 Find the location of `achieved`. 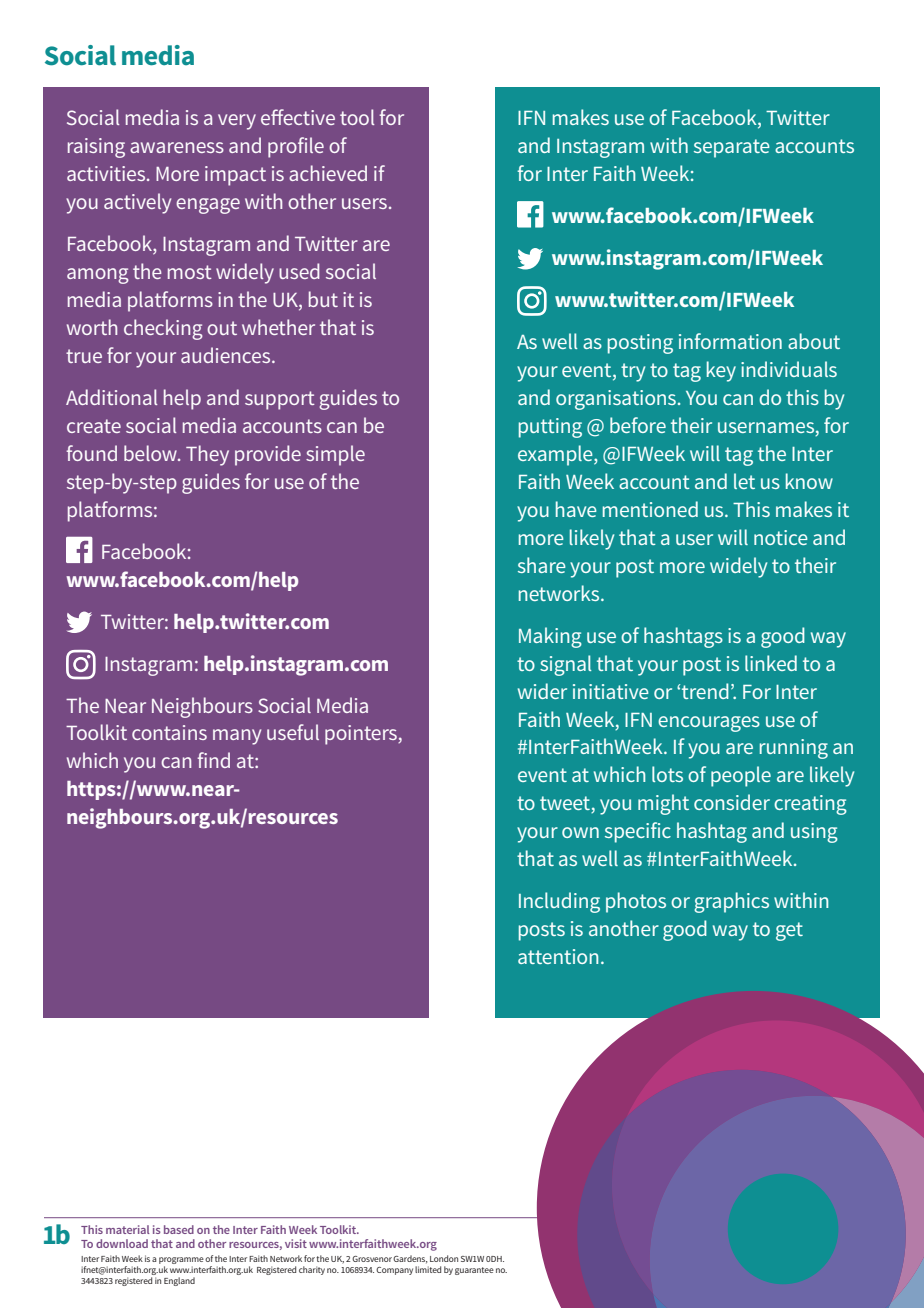

achieved is located at coordinates (328, 173).
